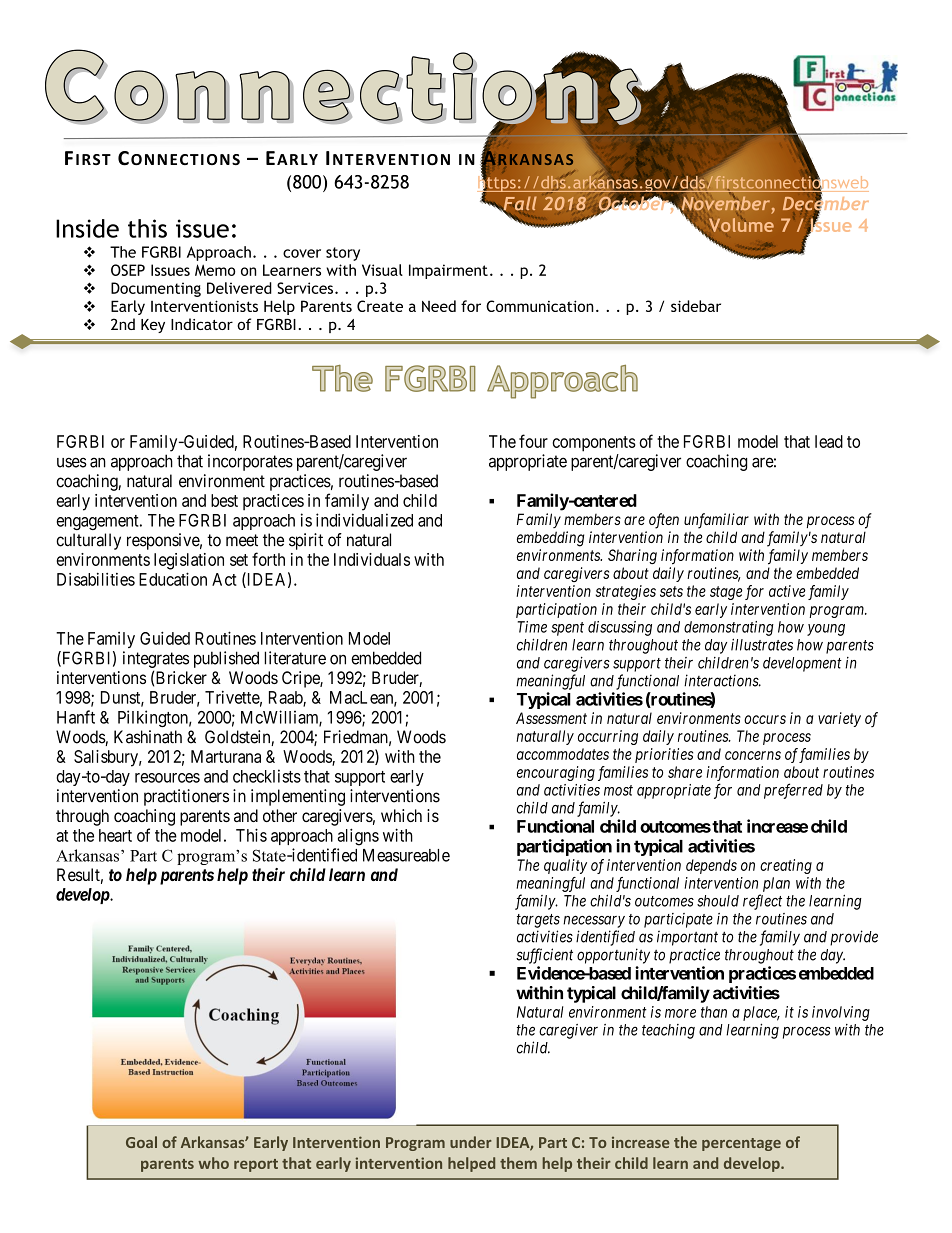 The width and height of the page is (952, 1233). What do you see at coordinates (156, 659) in the page?
I see `integrates` at bounding box center [156, 659].
